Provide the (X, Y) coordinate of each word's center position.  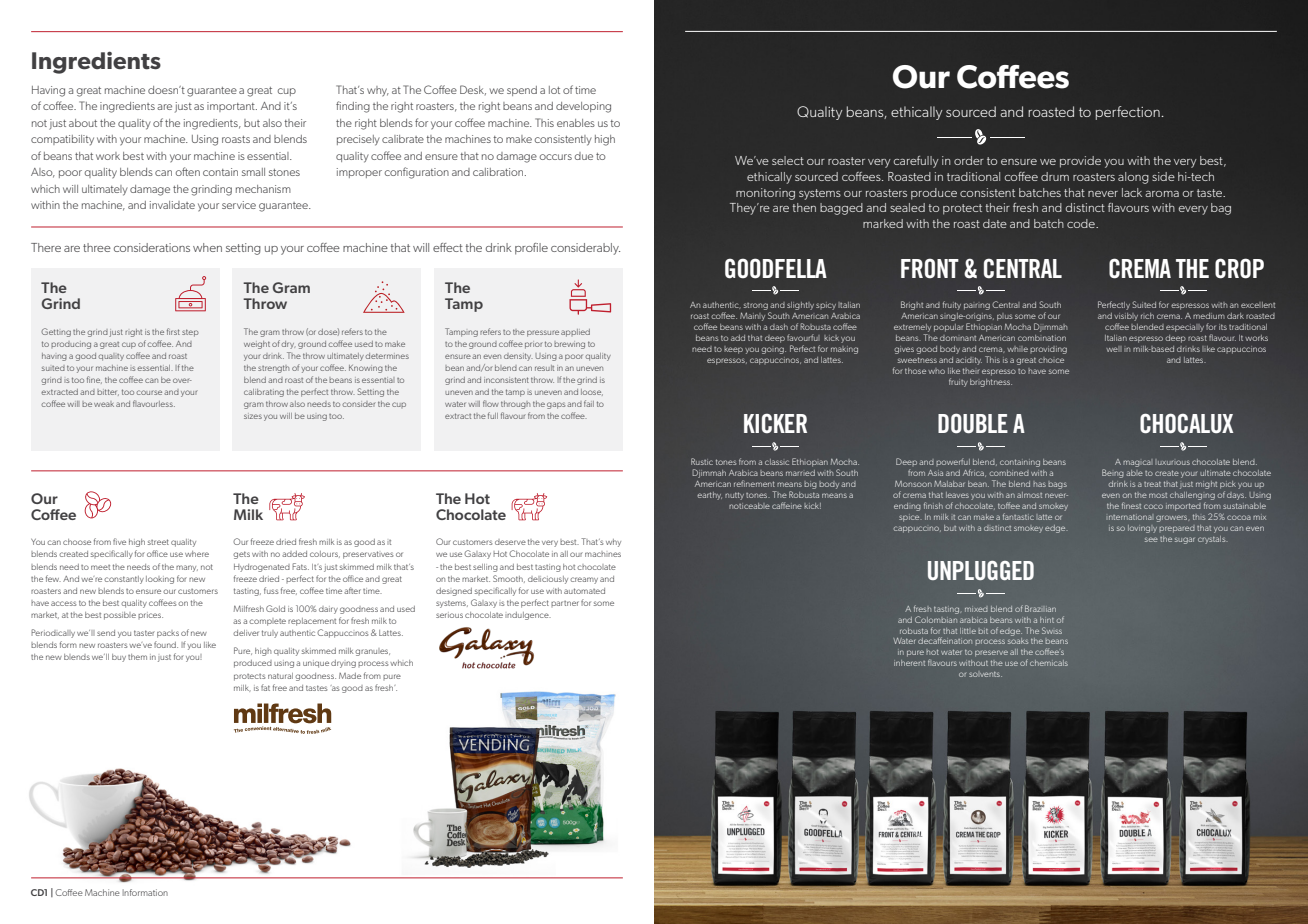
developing (583, 107)
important (232, 107)
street (158, 542)
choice (1051, 360)
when (207, 247)
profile (531, 249)
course (149, 392)
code (1082, 223)
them (137, 657)
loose (592, 392)
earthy (709, 496)
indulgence (528, 616)
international (1130, 517)
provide (1080, 162)
